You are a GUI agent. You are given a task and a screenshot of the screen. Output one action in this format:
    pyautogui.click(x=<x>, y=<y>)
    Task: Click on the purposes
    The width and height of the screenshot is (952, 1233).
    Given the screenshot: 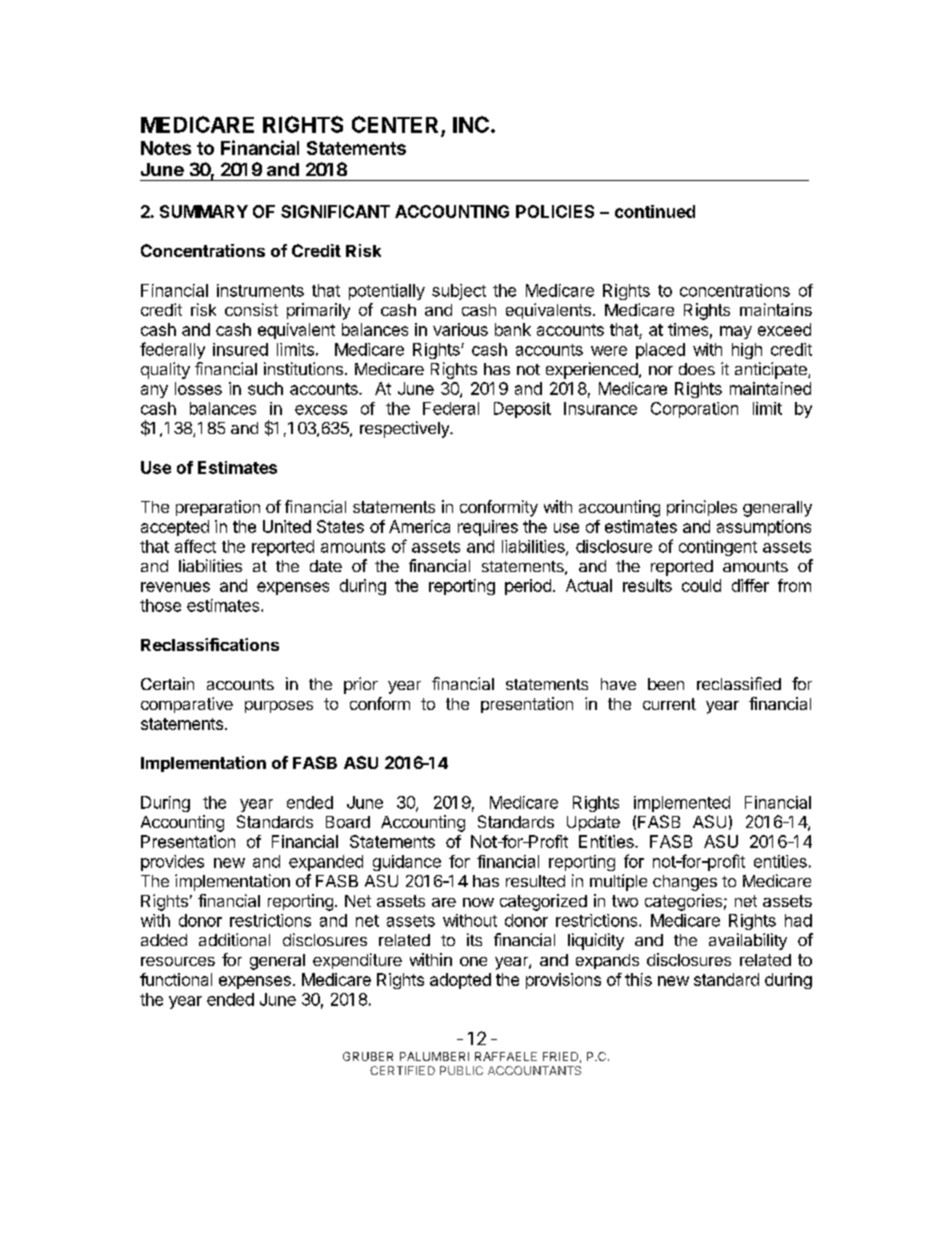 What is the action you would take?
    pyautogui.click(x=279, y=707)
